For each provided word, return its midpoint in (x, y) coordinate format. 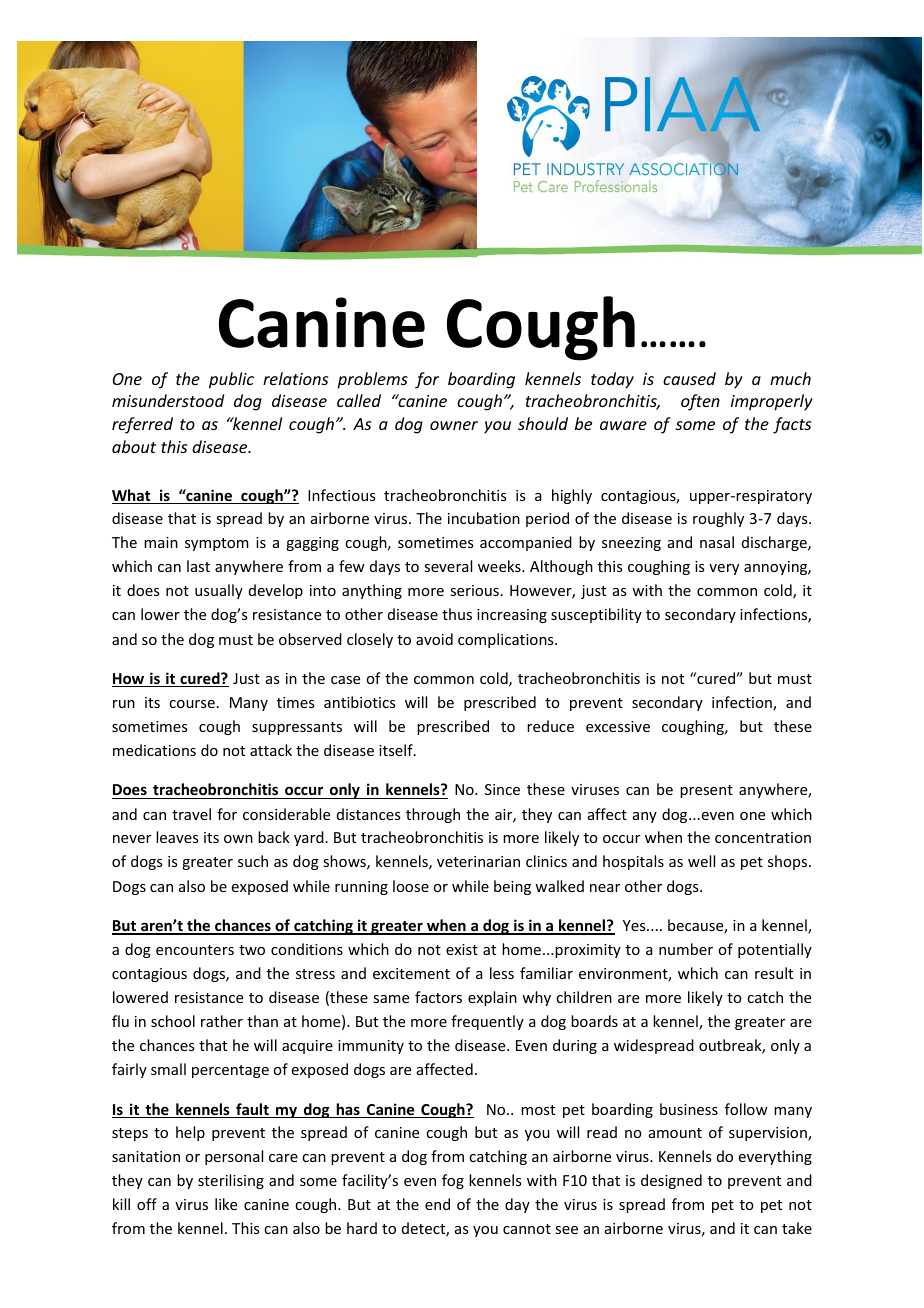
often (700, 402)
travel (191, 814)
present (706, 791)
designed (671, 1181)
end (437, 1204)
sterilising (231, 1181)
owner (454, 425)
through (433, 815)
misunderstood (168, 400)
